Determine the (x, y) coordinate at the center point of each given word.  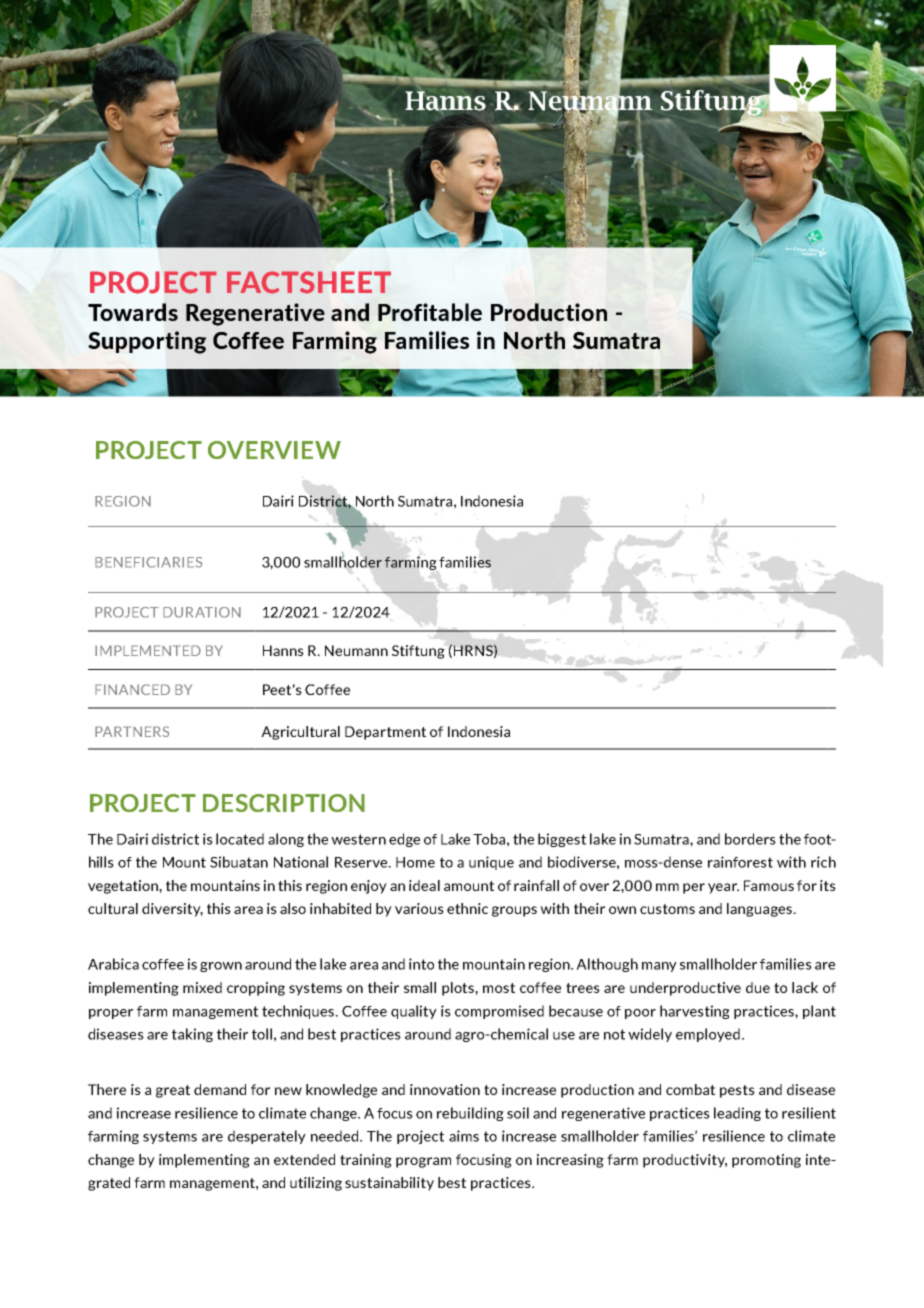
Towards (133, 312)
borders (750, 839)
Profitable (430, 312)
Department (385, 733)
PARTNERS (132, 731)
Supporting (147, 342)
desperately (267, 1137)
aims (464, 1136)
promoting (766, 1161)
